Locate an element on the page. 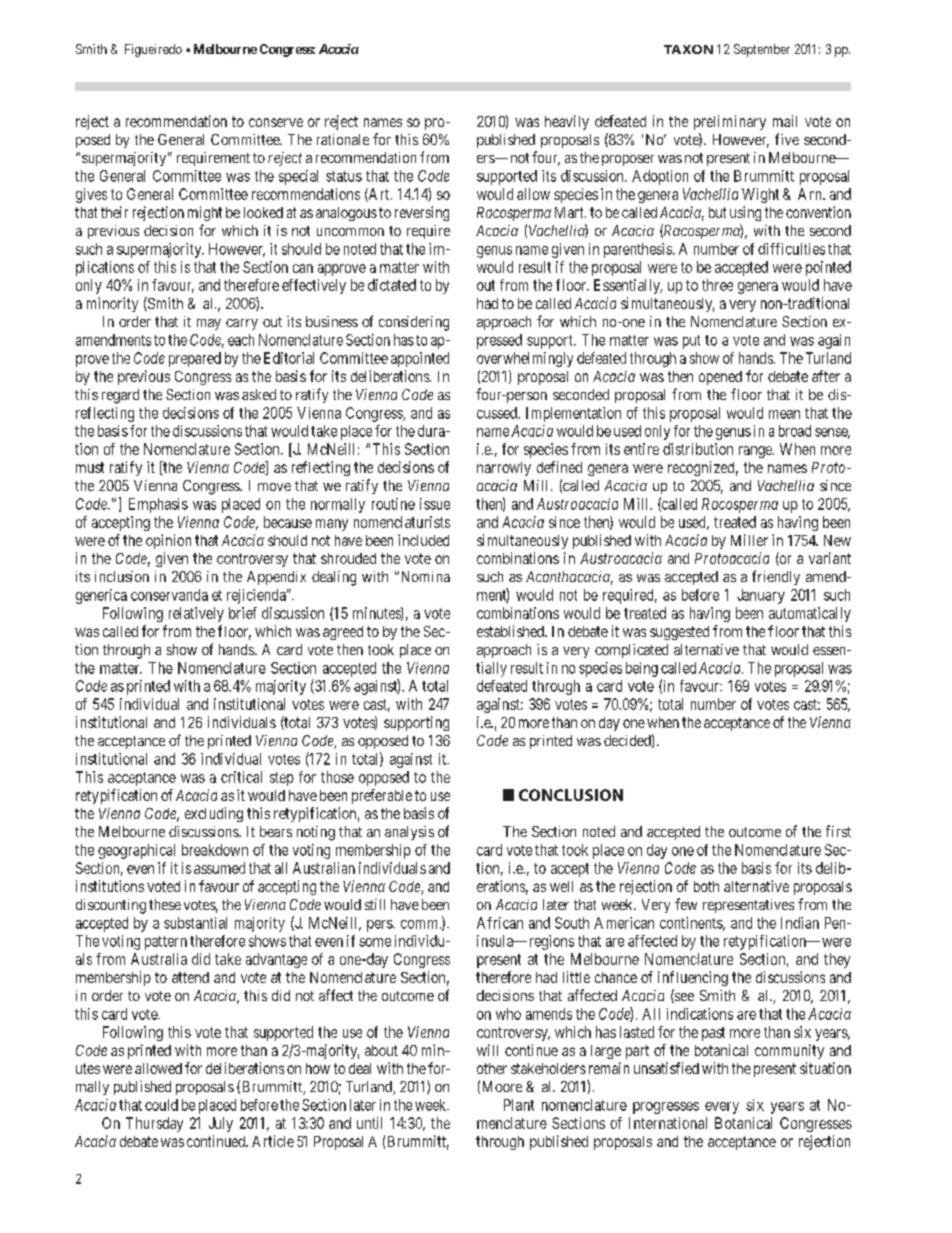 The width and height of the image is (952, 1233). established is located at coordinates (511, 631).
